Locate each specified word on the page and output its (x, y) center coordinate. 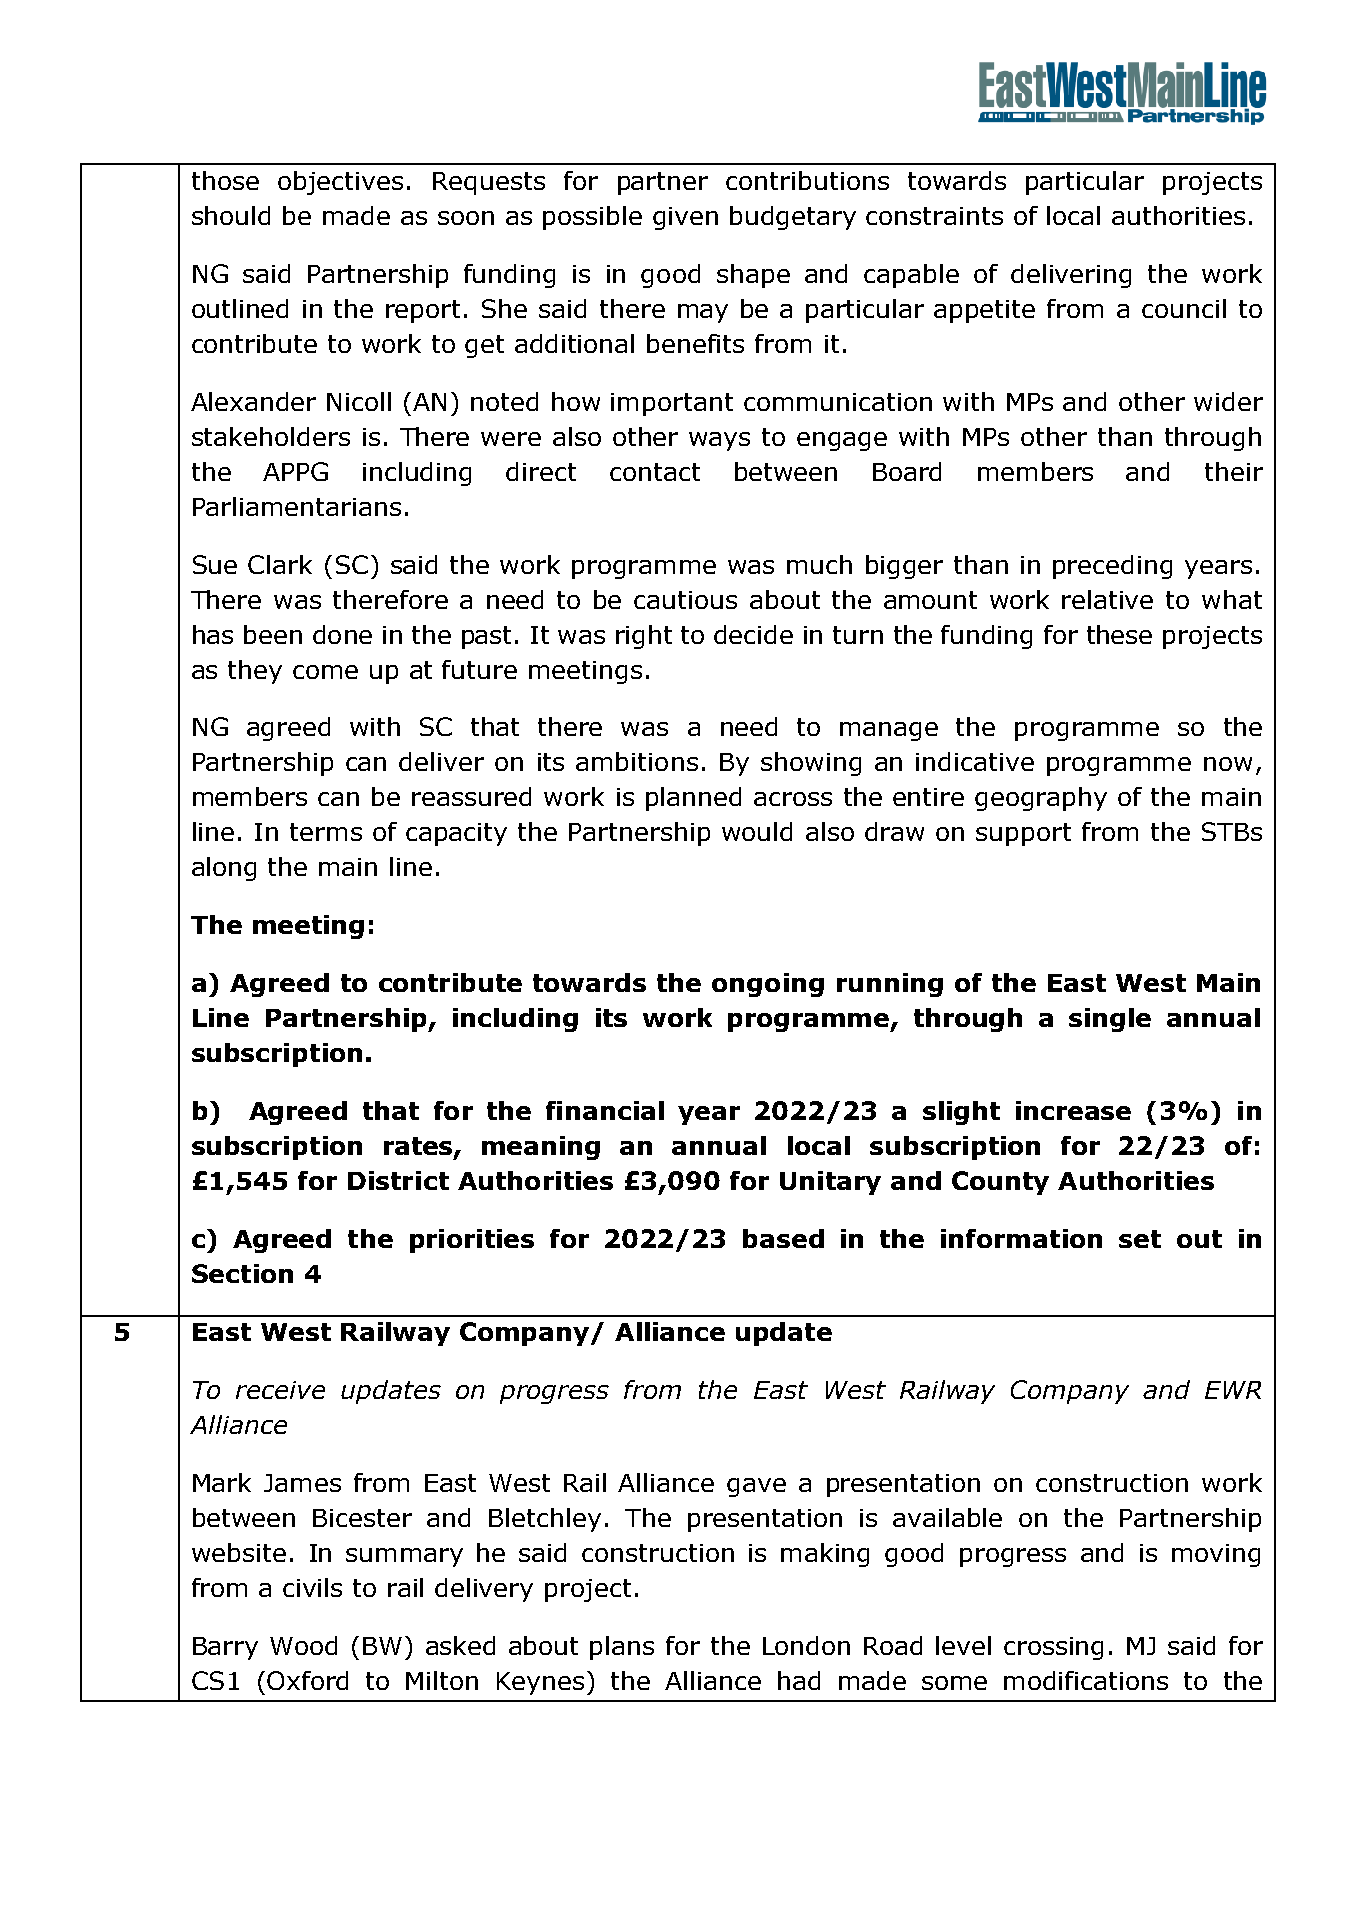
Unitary (830, 1183)
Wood (303, 1645)
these (1119, 634)
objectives (340, 183)
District (398, 1180)
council (1184, 308)
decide (753, 634)
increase (1073, 1110)
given (685, 218)
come (325, 672)
